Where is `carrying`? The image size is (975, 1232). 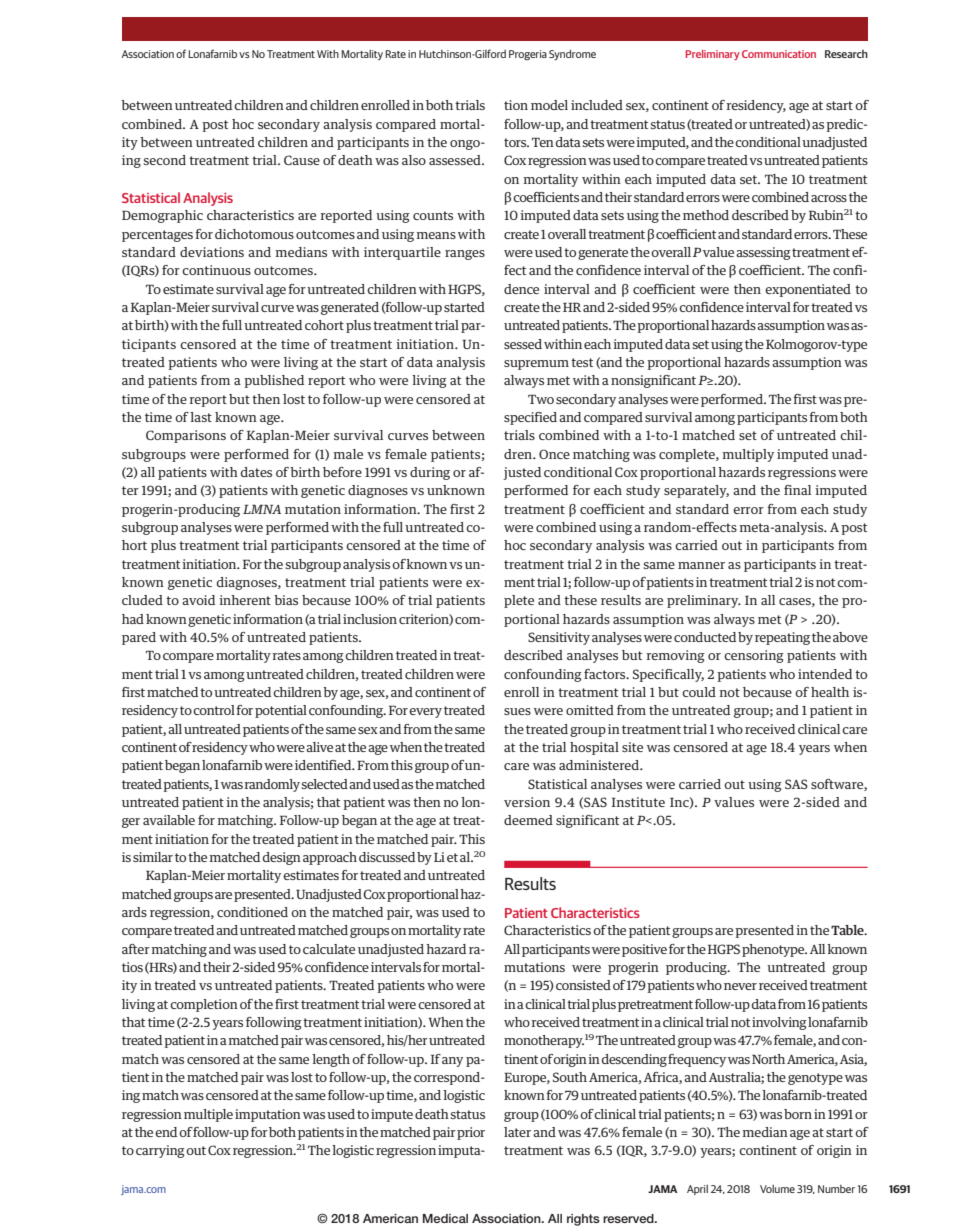
carrying is located at coordinates (160, 1151).
